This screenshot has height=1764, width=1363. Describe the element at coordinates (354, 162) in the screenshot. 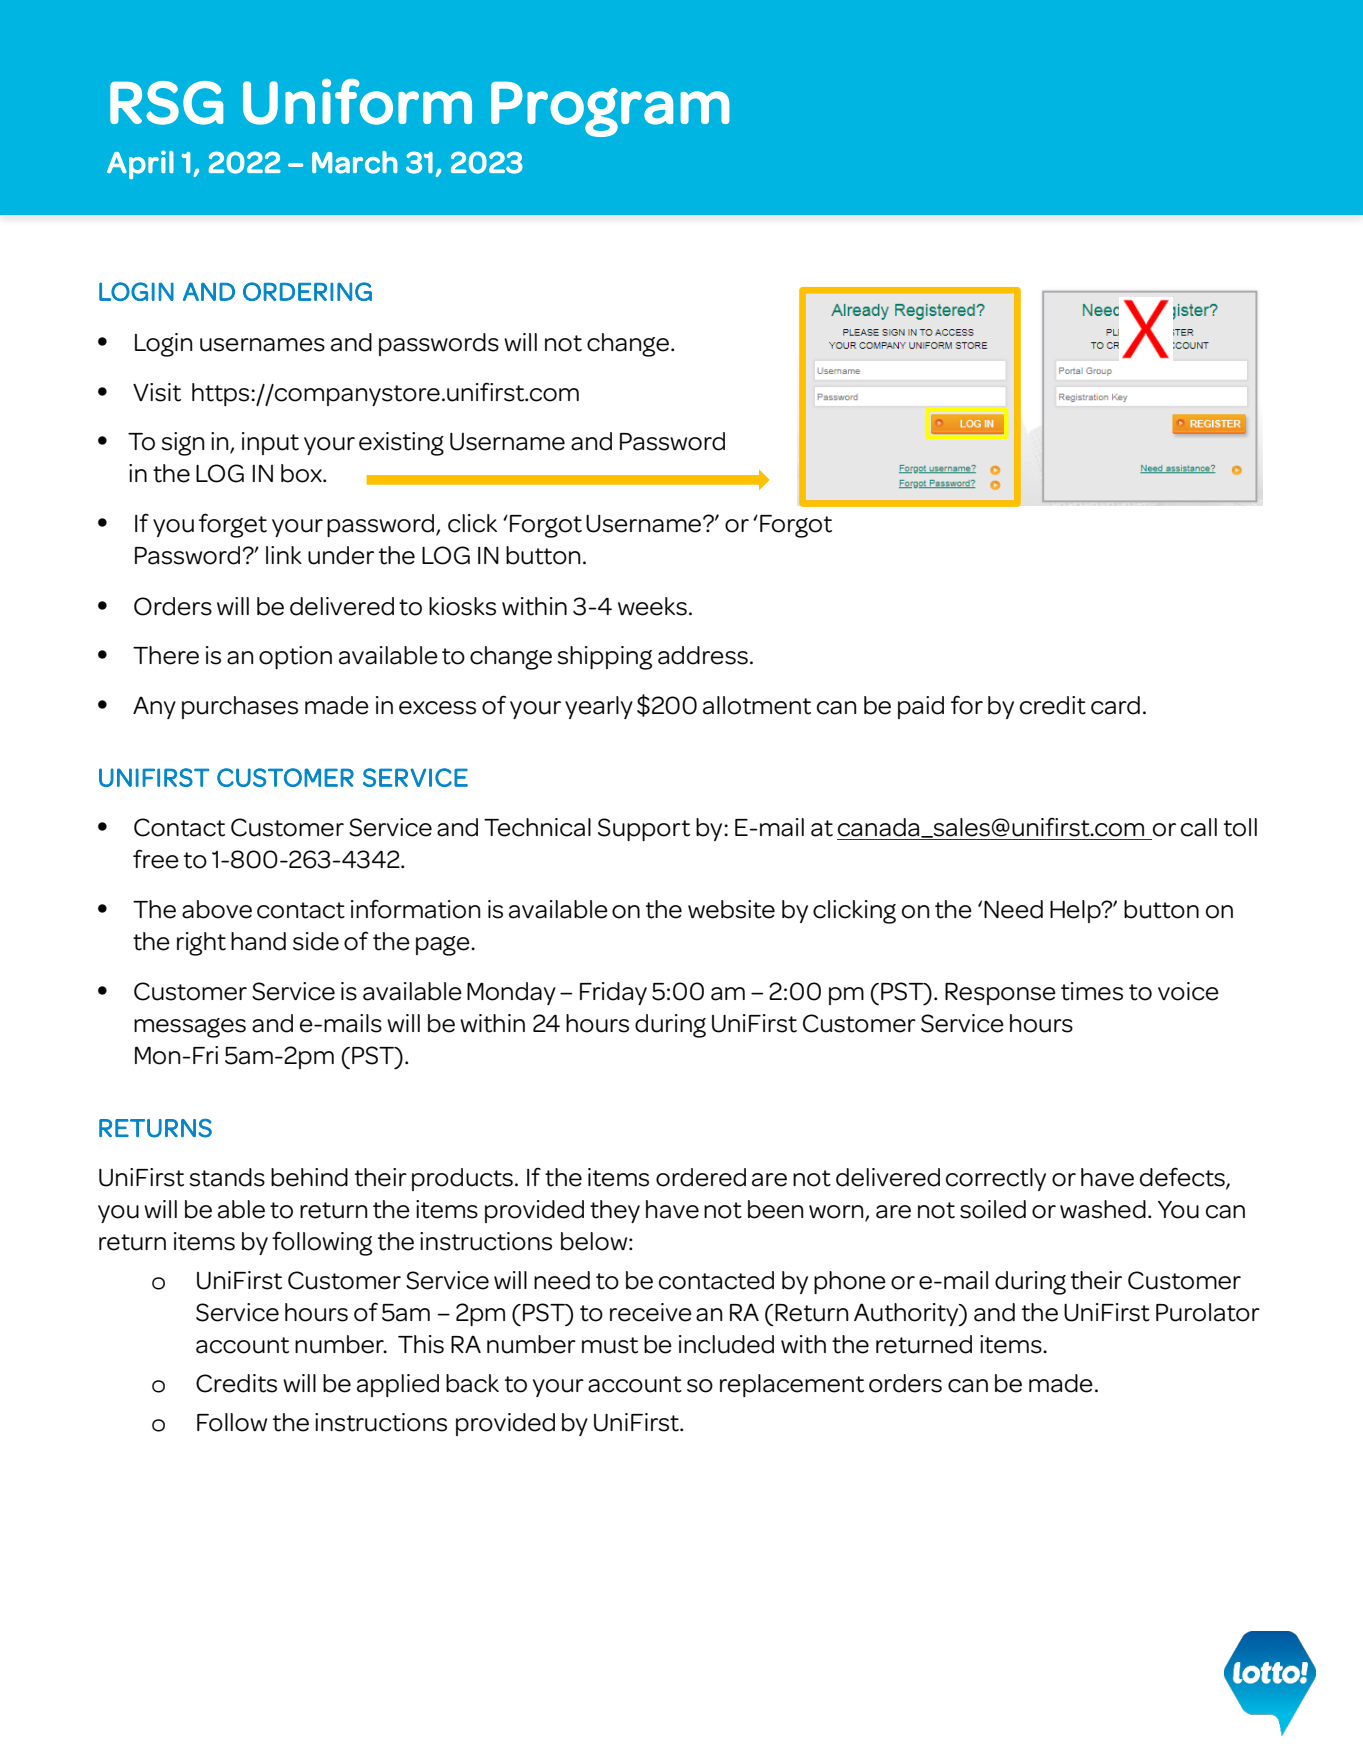

I see `March` at that location.
